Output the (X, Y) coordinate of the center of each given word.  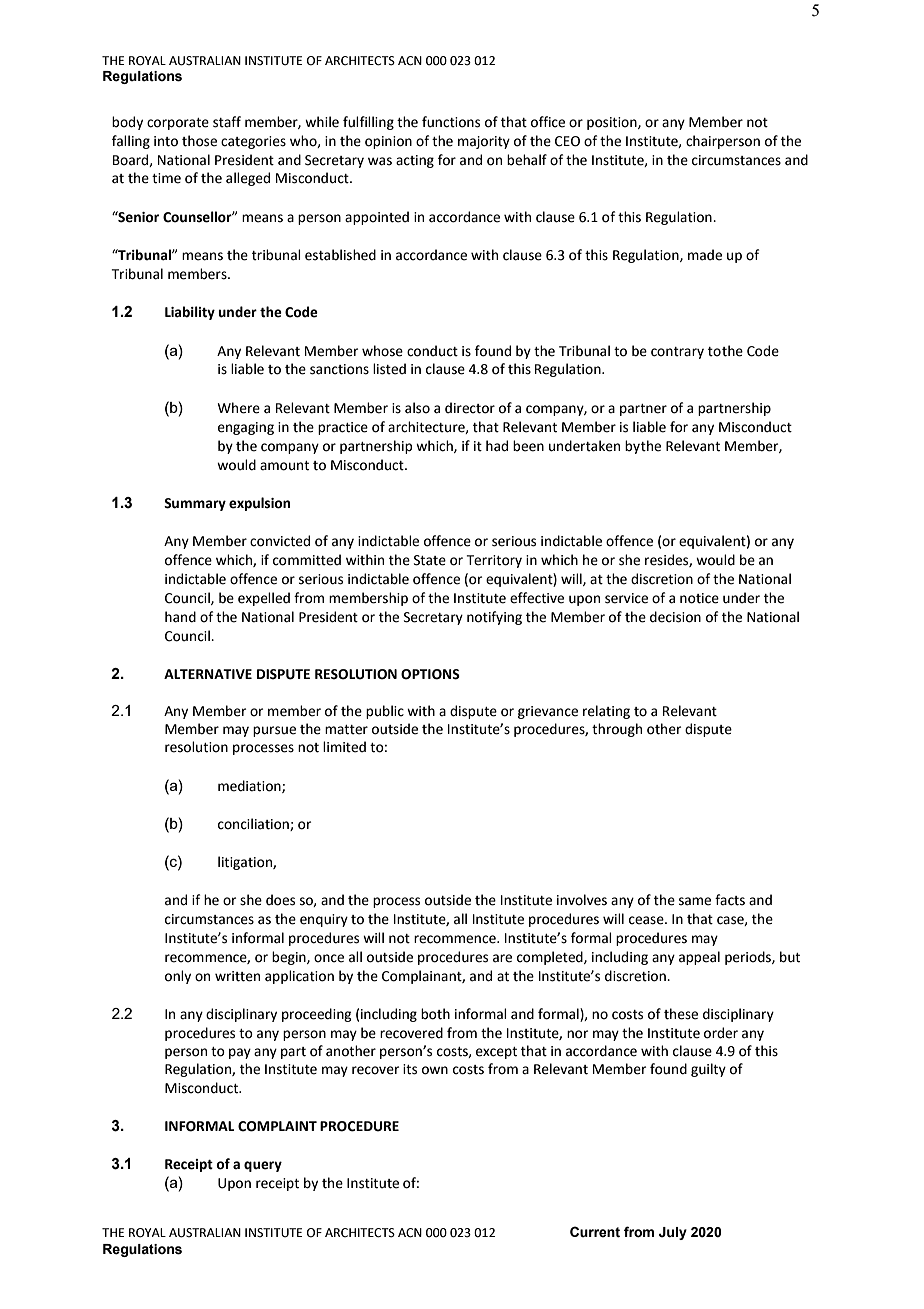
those (199, 141)
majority (484, 142)
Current (595, 1232)
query (263, 1166)
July (673, 1233)
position (613, 123)
